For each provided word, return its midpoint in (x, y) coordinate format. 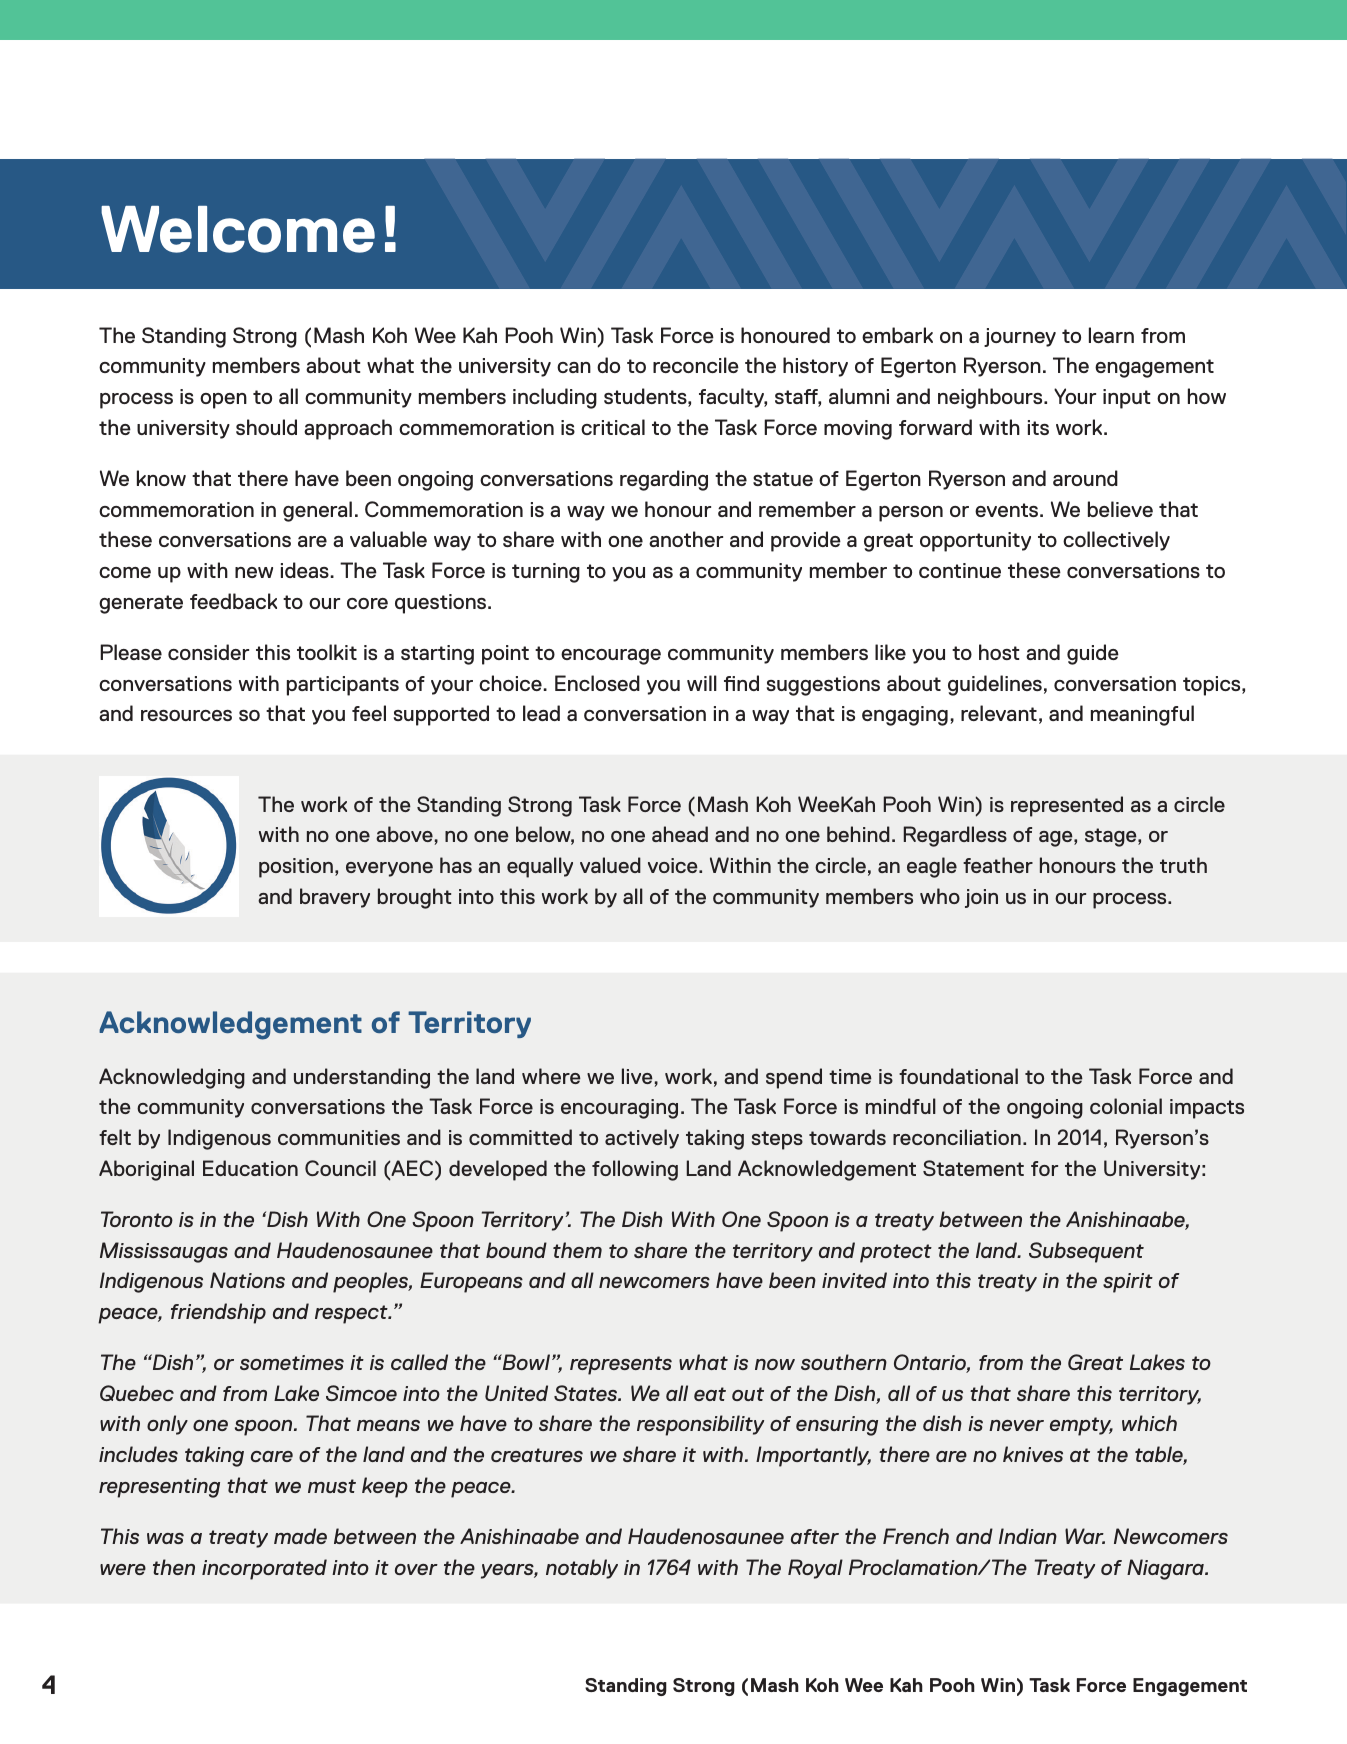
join (981, 898)
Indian (1028, 1536)
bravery (335, 898)
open (223, 401)
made (300, 1536)
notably (582, 1569)
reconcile (696, 365)
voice (674, 865)
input (1126, 399)
